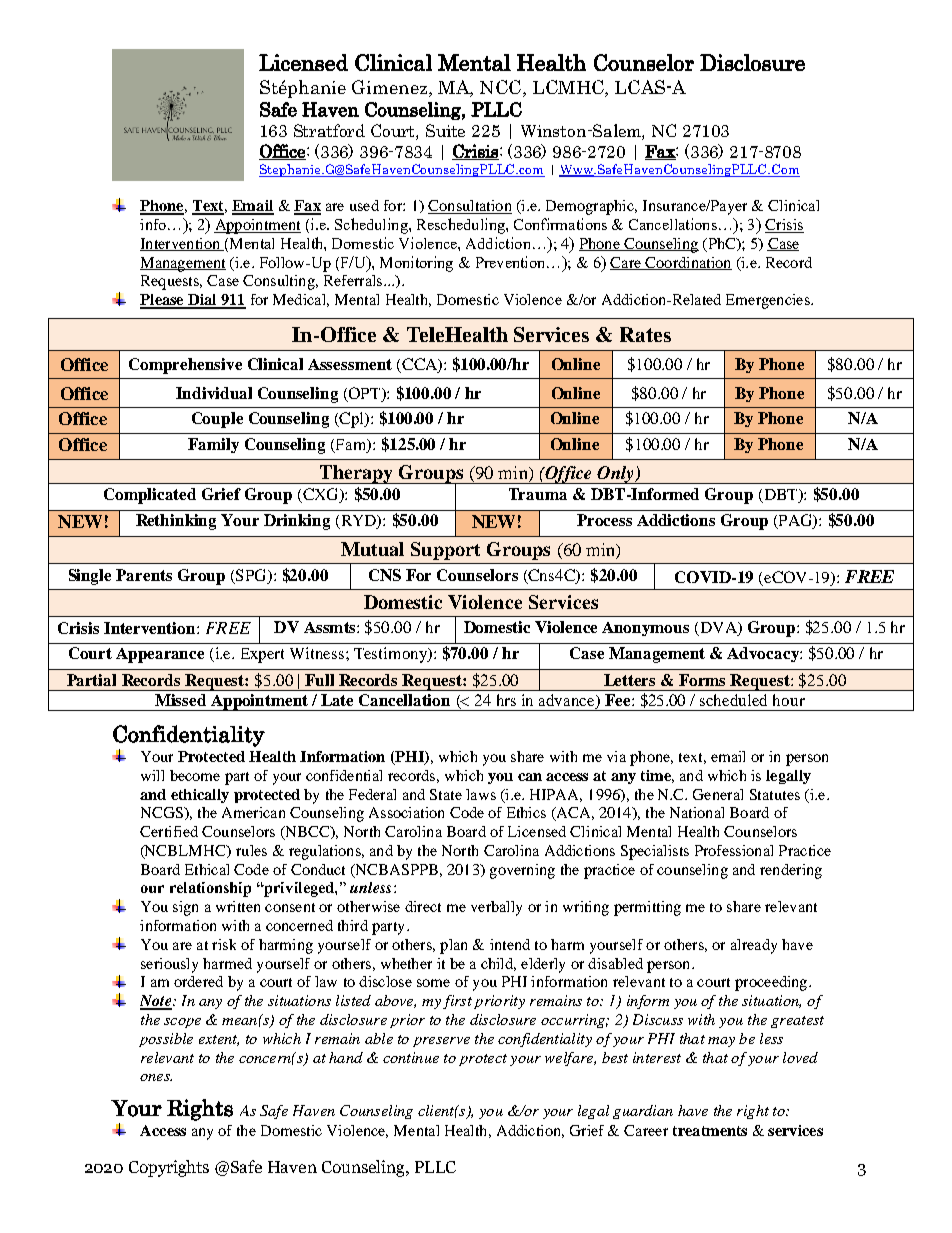  I want to click on Certified, so click(169, 831).
